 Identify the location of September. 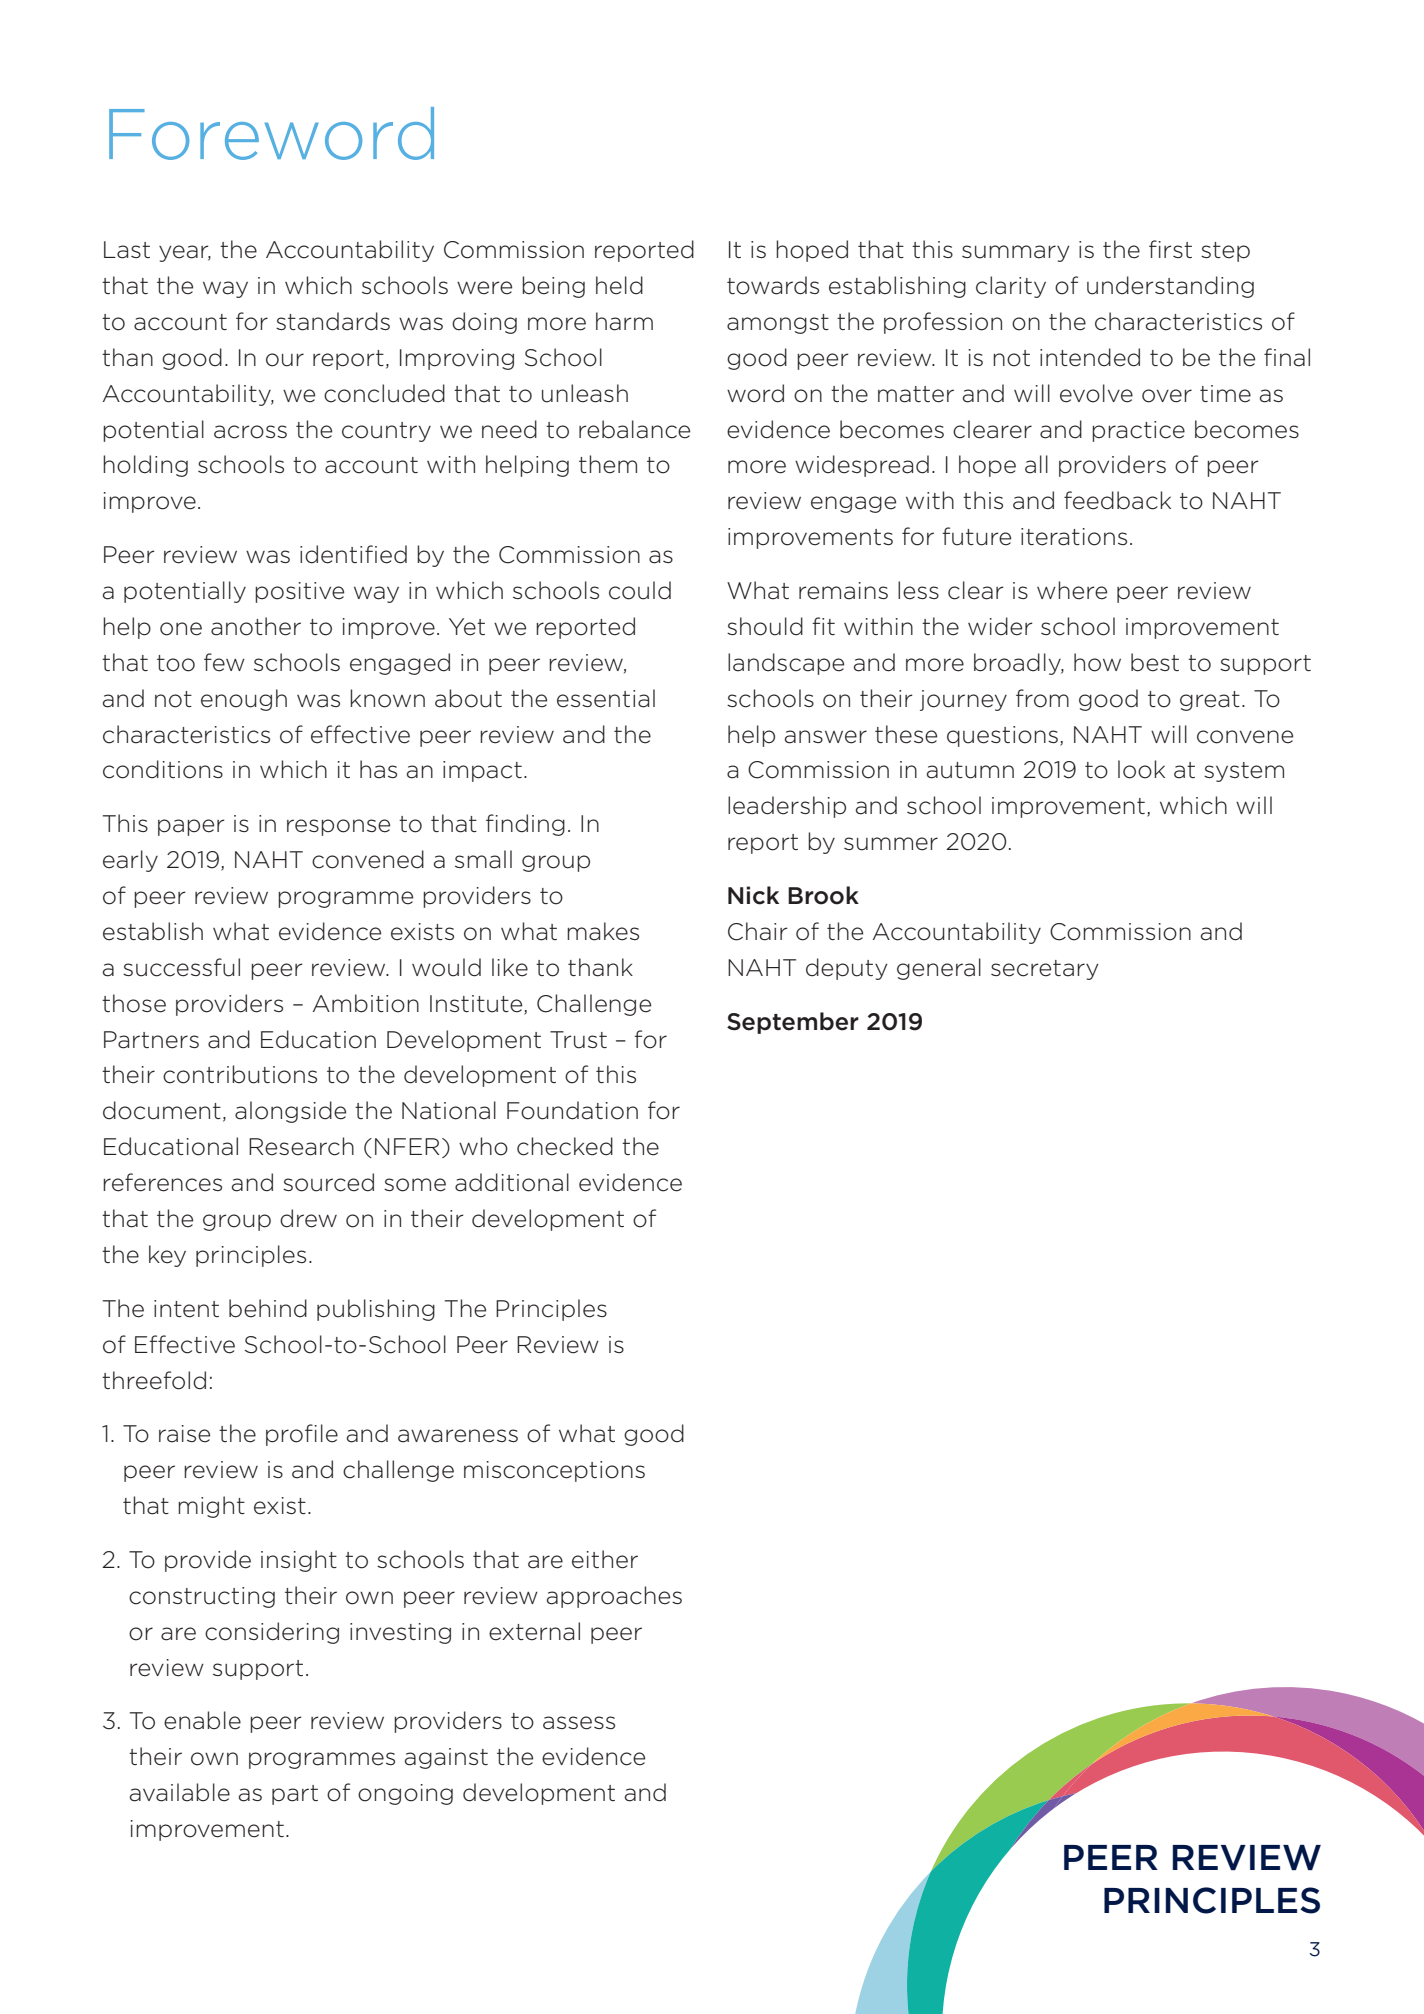
(793, 1023).
